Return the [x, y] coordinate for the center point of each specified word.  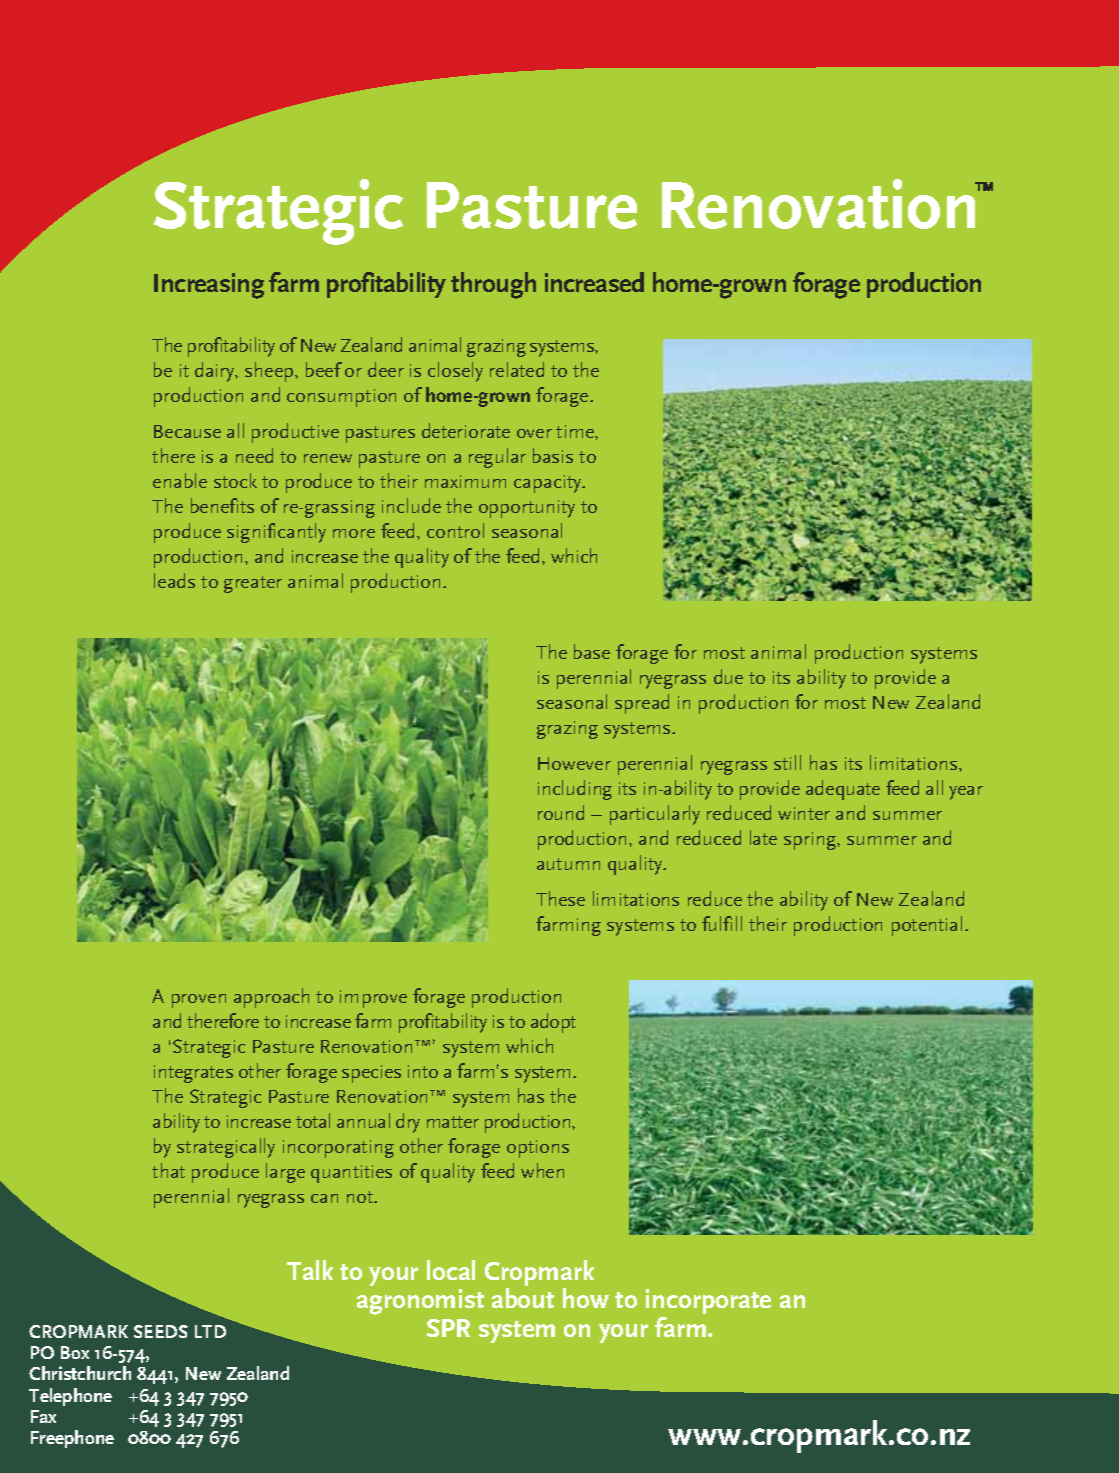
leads [174, 580]
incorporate [708, 1303]
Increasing [209, 286]
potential [927, 926]
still [787, 762]
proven [199, 1001]
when [542, 1170]
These [560, 898]
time [576, 431]
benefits [222, 505]
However [574, 763]
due [728, 676]
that [168, 1170]
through [493, 285]
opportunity [527, 509]
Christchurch [80, 1373]
